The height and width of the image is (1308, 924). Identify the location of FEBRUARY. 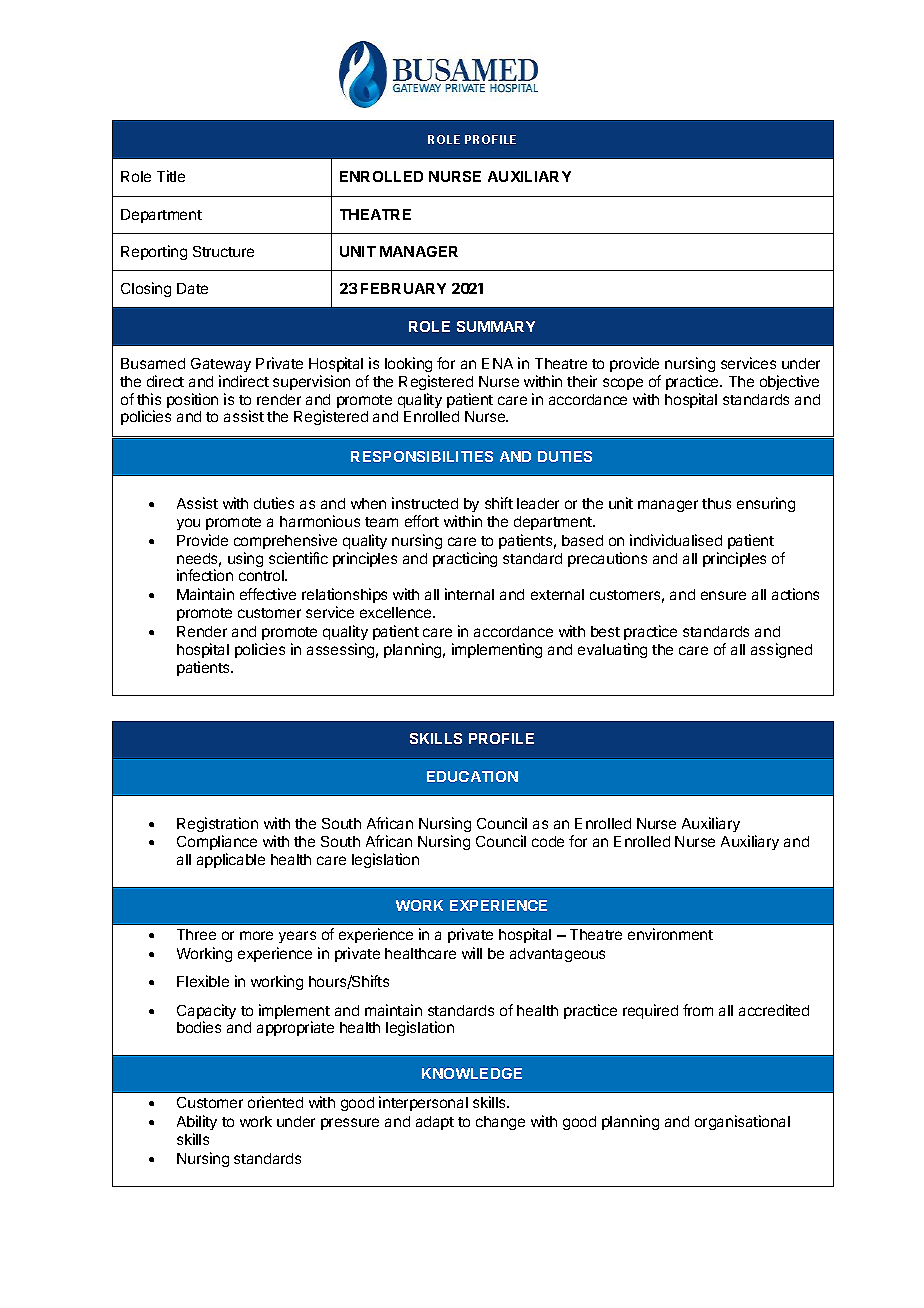
(403, 288).
